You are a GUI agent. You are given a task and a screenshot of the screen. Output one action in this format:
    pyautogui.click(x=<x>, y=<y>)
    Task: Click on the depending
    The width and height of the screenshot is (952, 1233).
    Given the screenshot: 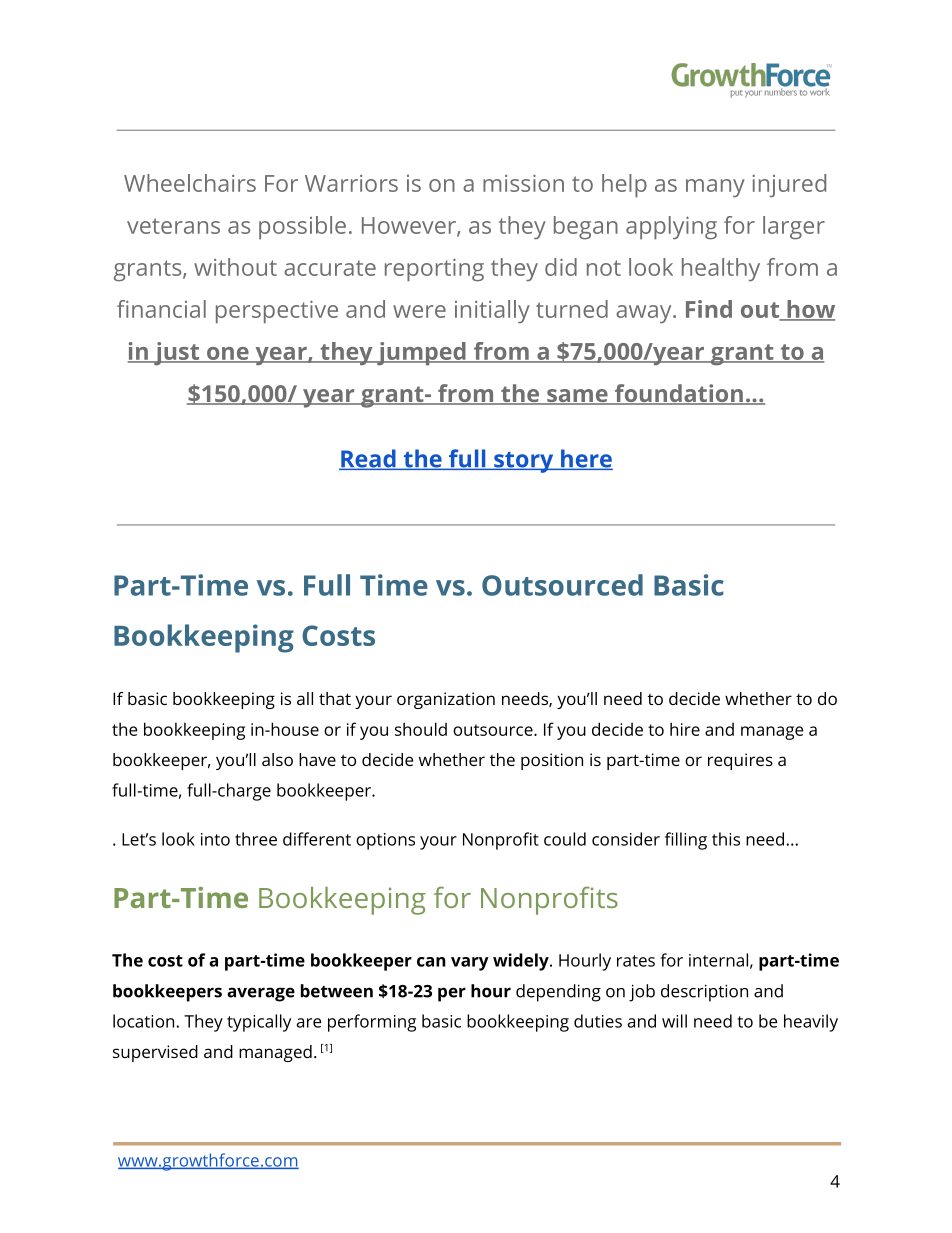 What is the action you would take?
    pyautogui.click(x=558, y=993)
